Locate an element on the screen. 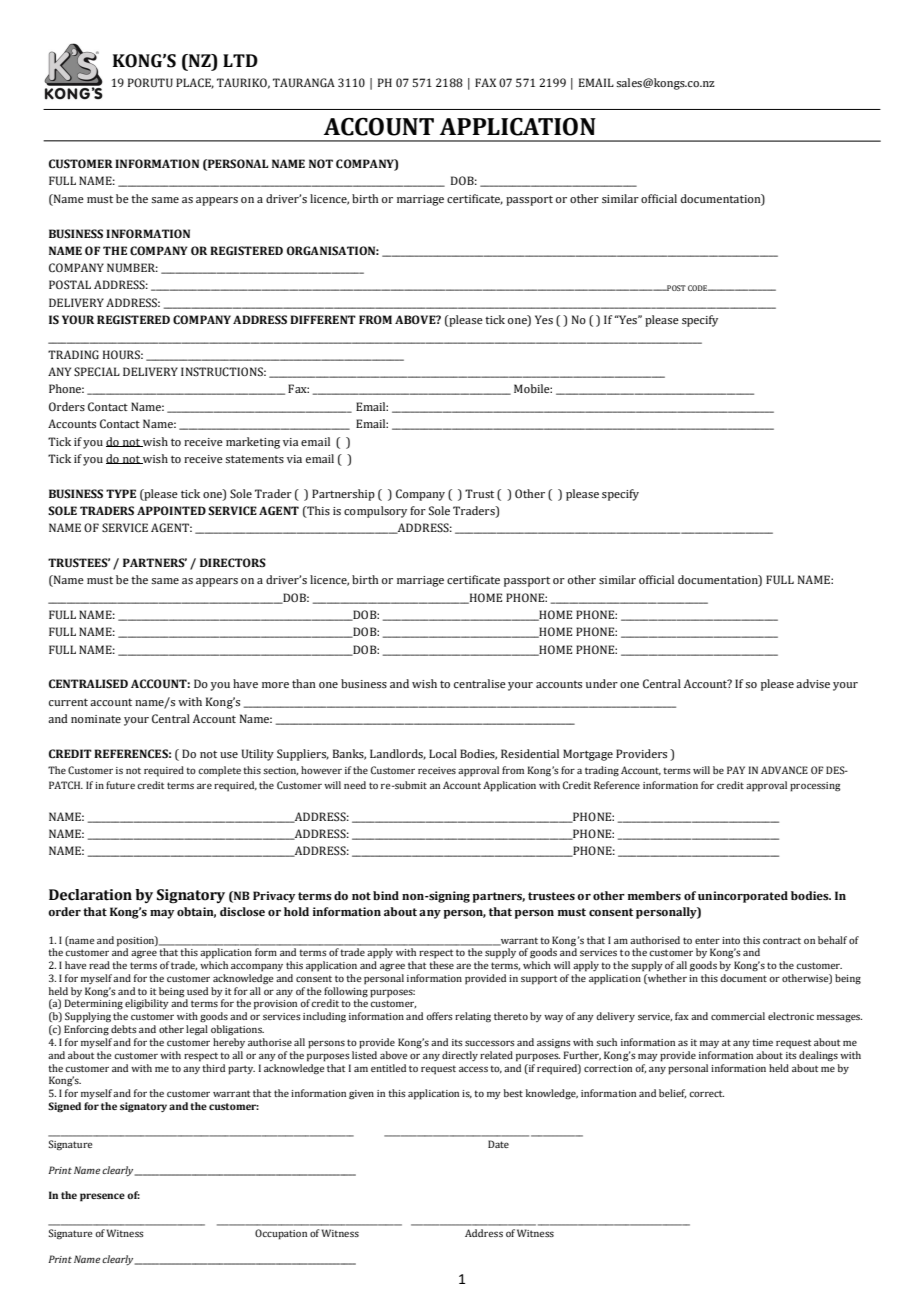 This screenshot has width=924, height=1308. PAY is located at coordinates (736, 770).
